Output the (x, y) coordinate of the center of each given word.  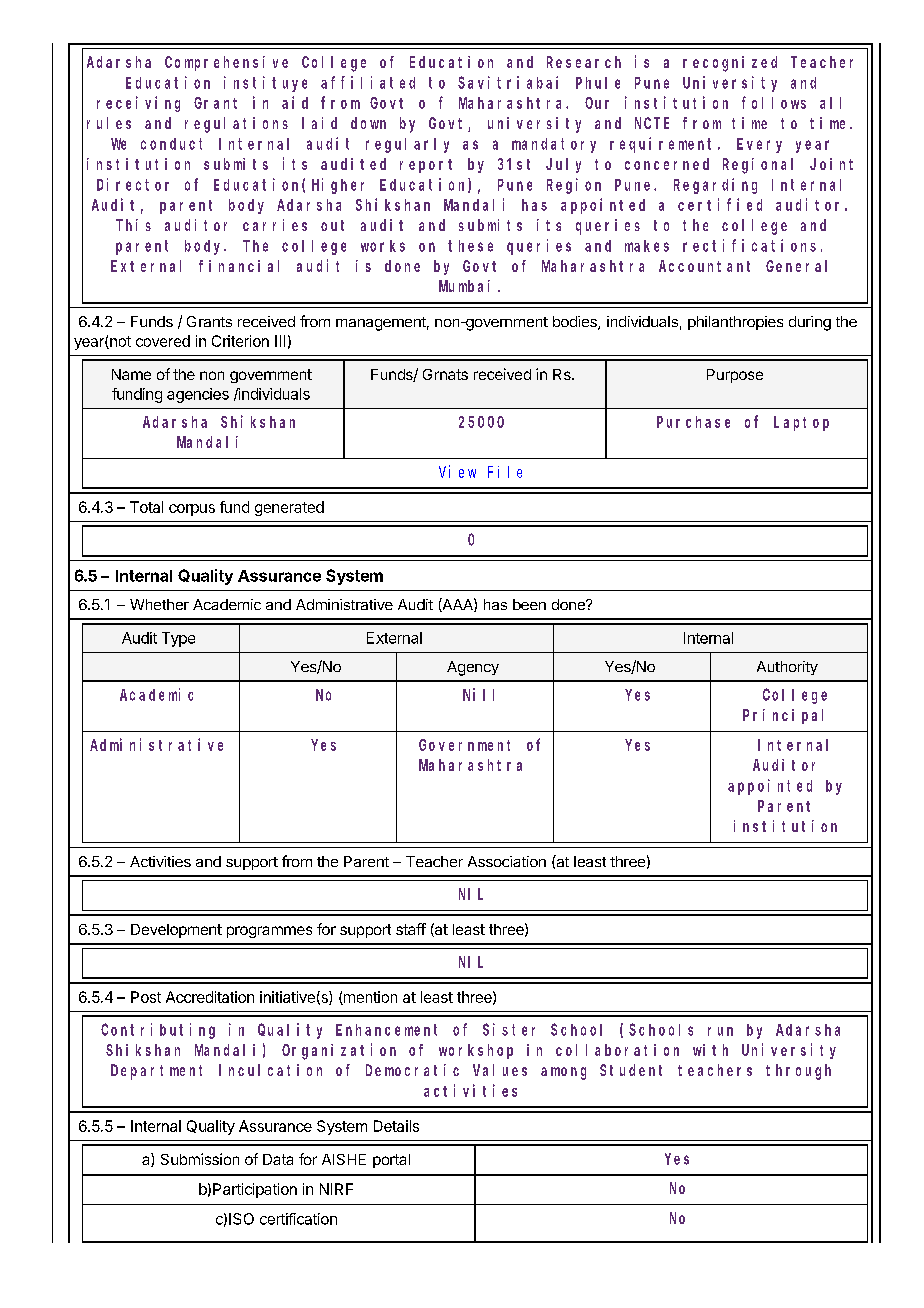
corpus (192, 510)
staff (411, 929)
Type (178, 639)
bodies (576, 323)
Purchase (693, 422)
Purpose (735, 376)
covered (163, 341)
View (457, 471)
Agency (473, 668)
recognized (730, 64)
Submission (200, 1159)
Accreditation (210, 997)
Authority (787, 668)
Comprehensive (226, 63)
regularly (407, 145)
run (720, 1031)
